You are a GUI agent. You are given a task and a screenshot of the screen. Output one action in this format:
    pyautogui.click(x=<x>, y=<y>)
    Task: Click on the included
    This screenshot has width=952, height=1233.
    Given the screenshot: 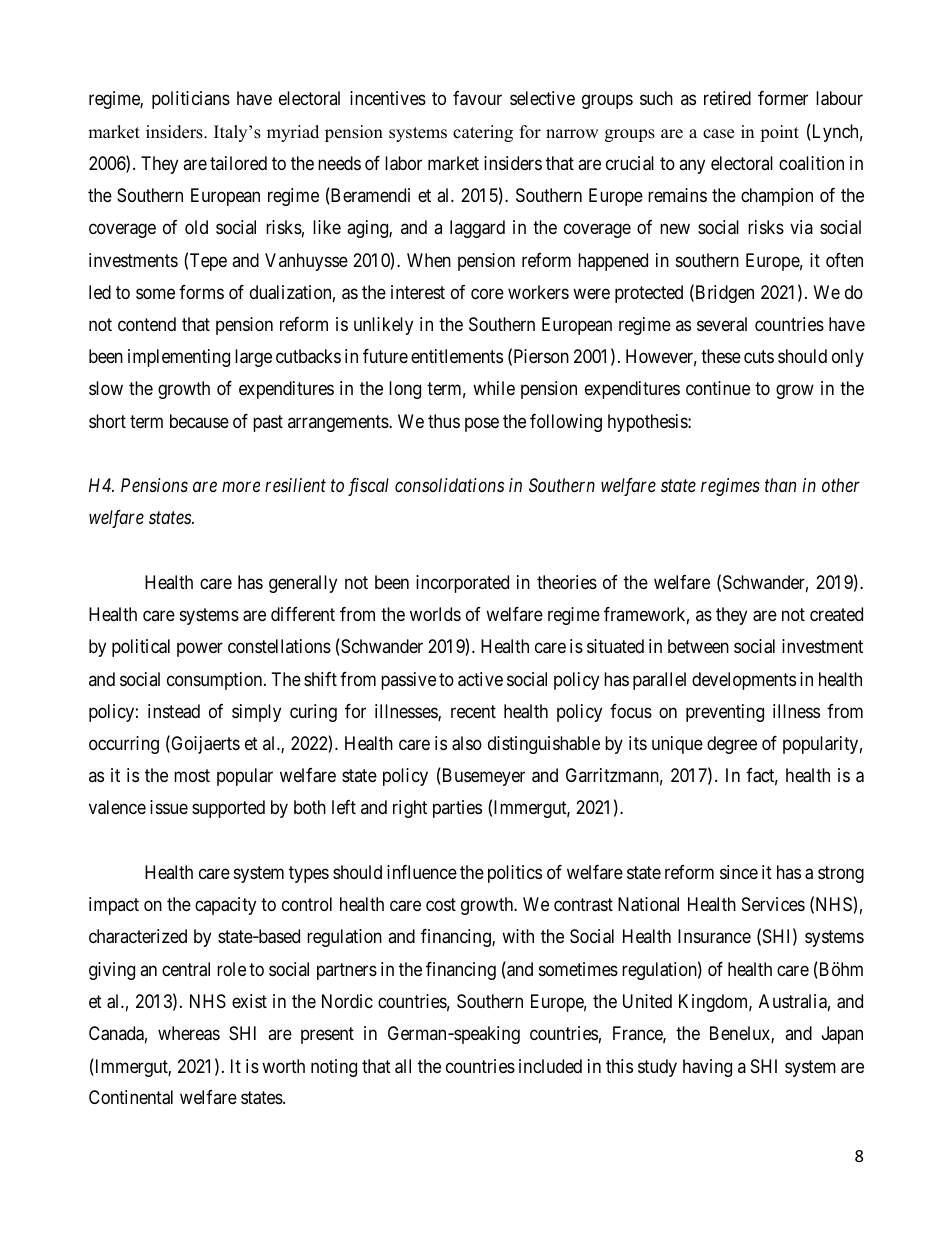 What is the action you would take?
    pyautogui.click(x=550, y=1066)
